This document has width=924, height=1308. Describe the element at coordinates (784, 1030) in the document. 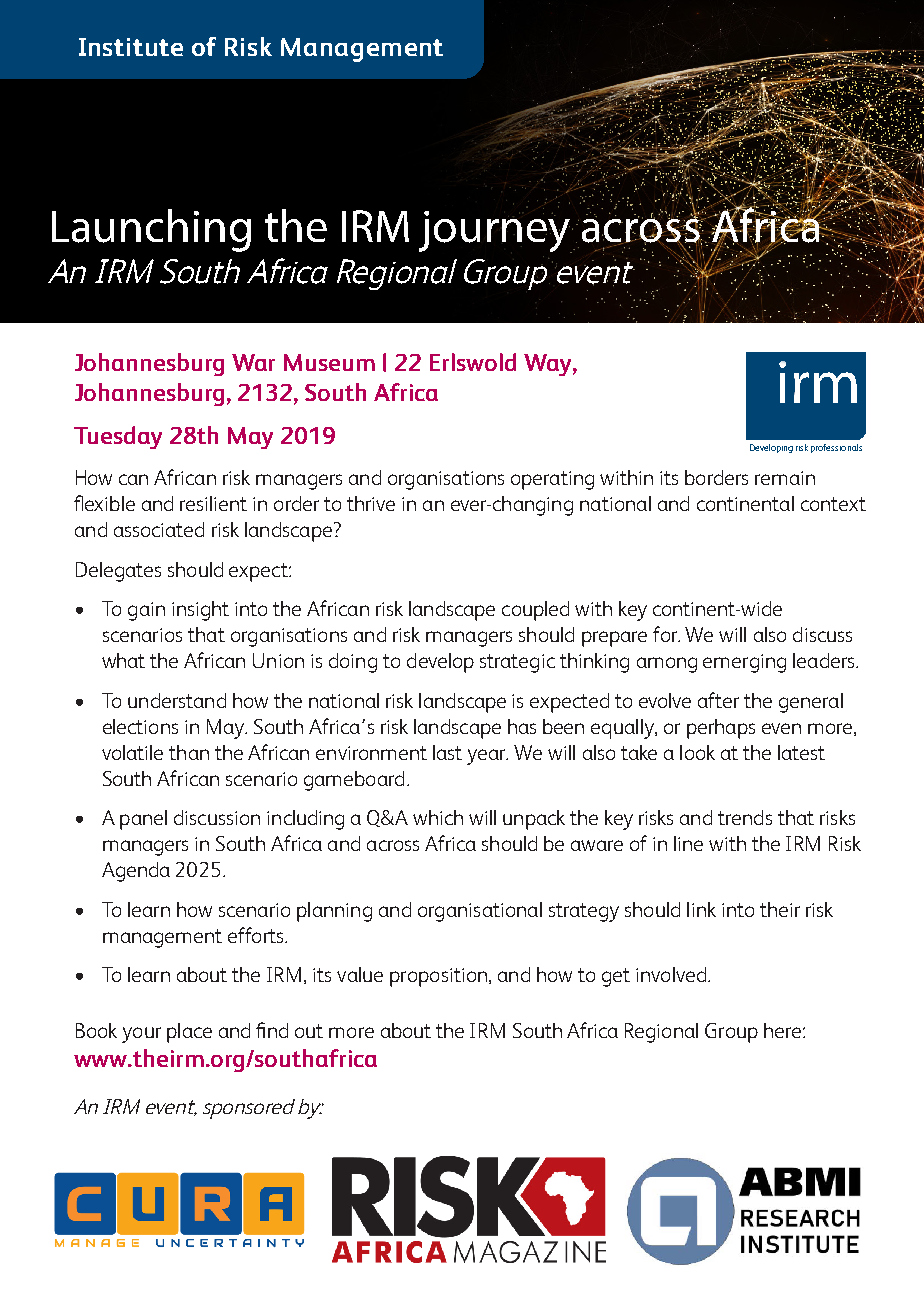

I see `here` at that location.
